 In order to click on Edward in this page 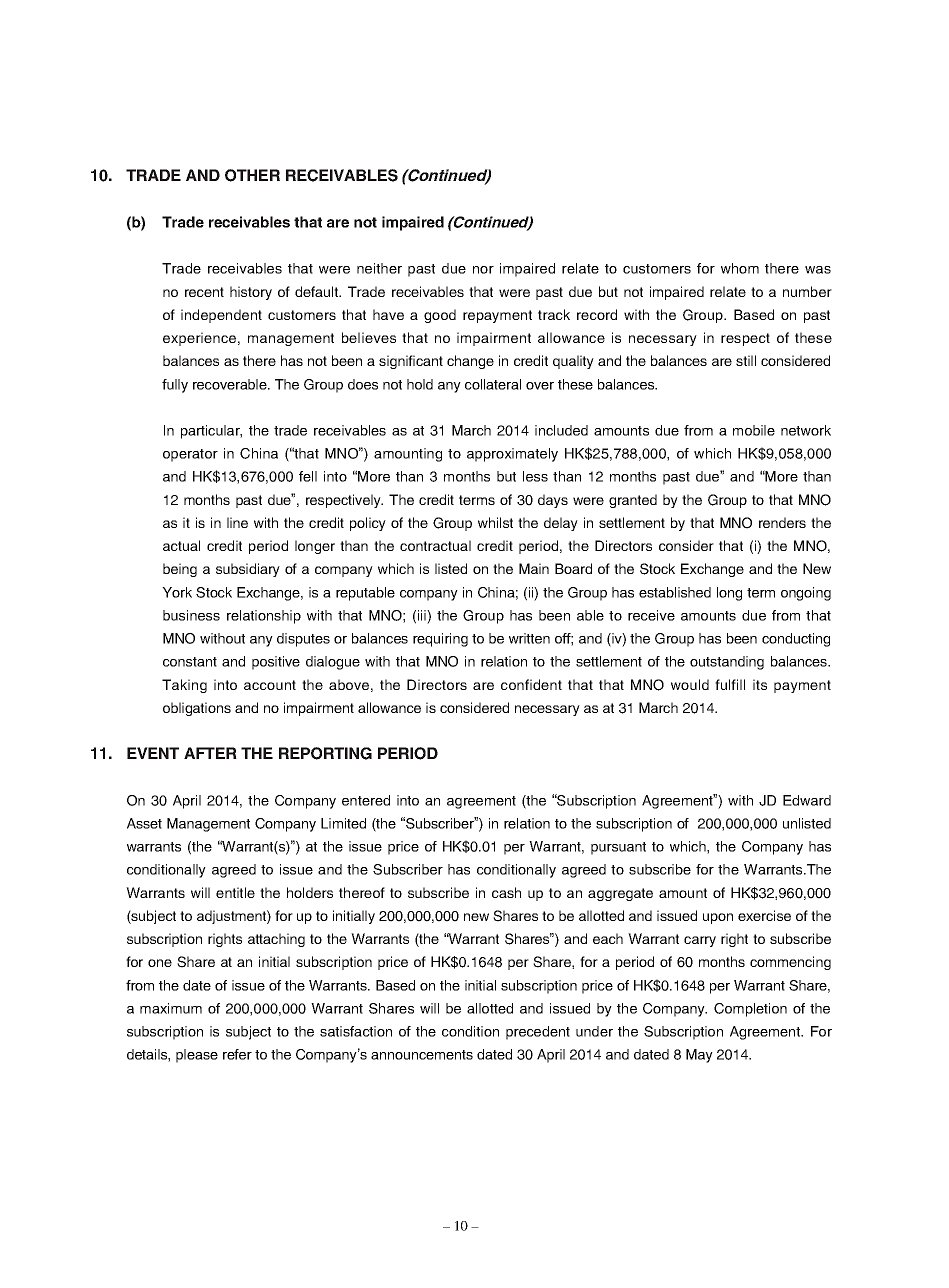, I will do `click(807, 800)`.
